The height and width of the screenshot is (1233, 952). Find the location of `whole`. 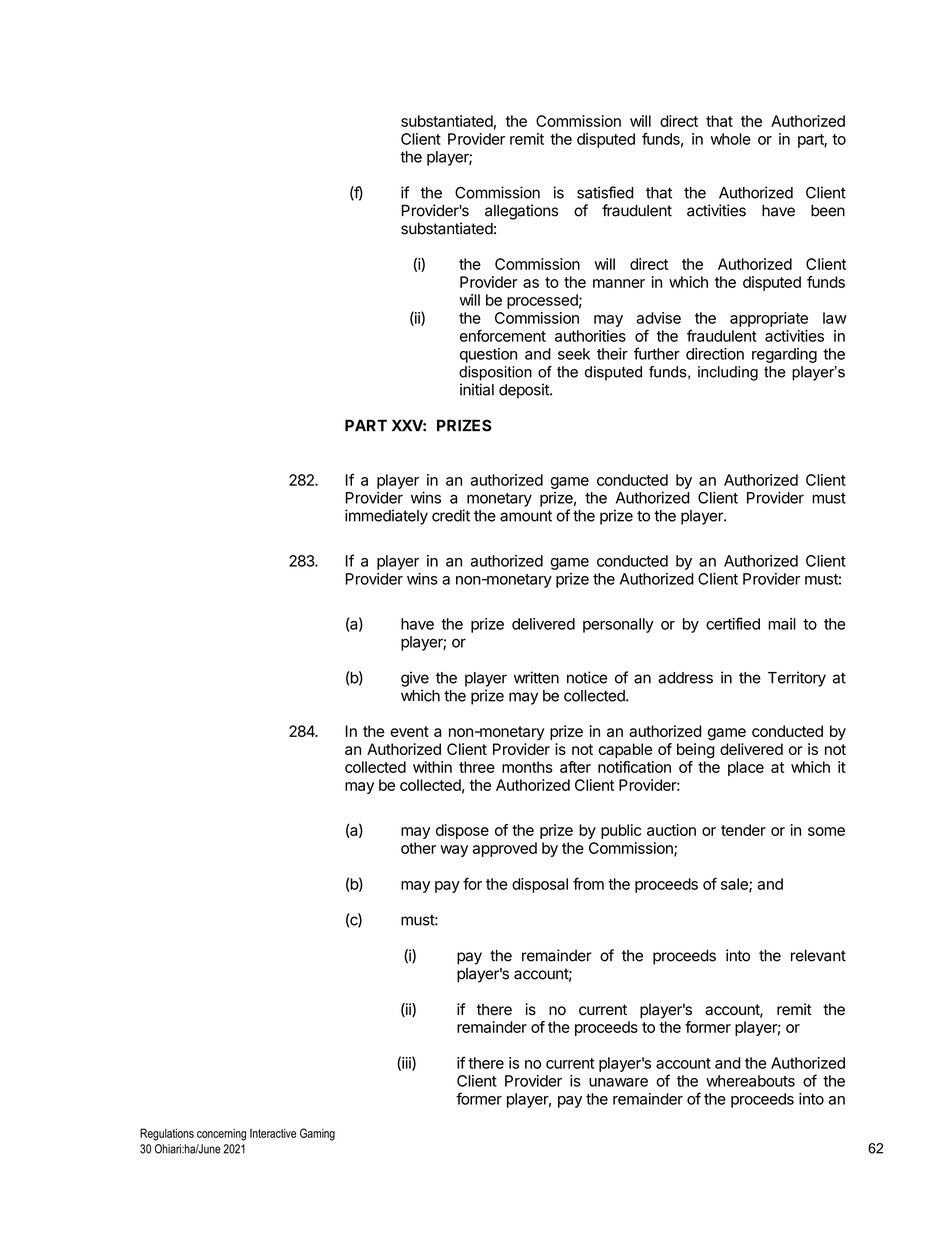

whole is located at coordinates (730, 139).
